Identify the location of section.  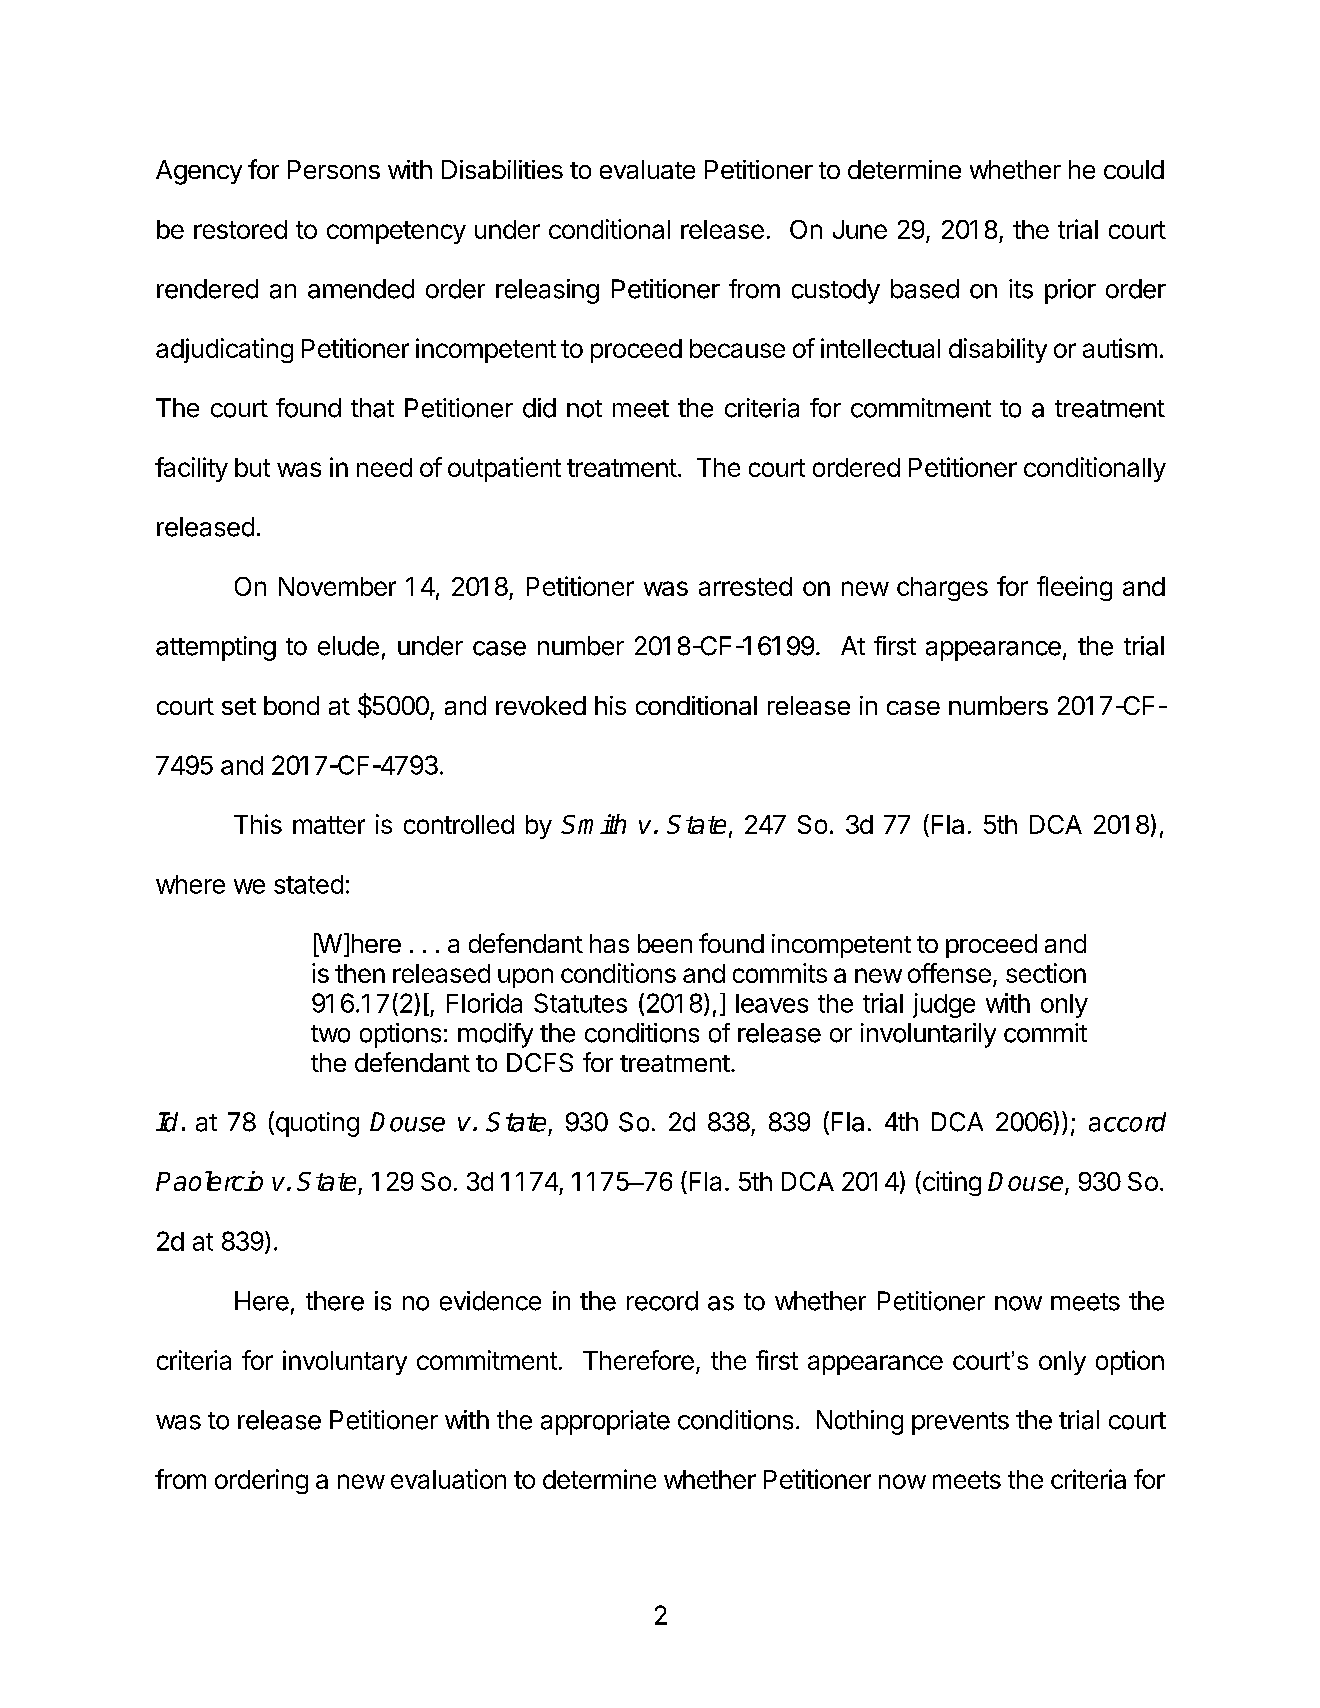
(1046, 973).
